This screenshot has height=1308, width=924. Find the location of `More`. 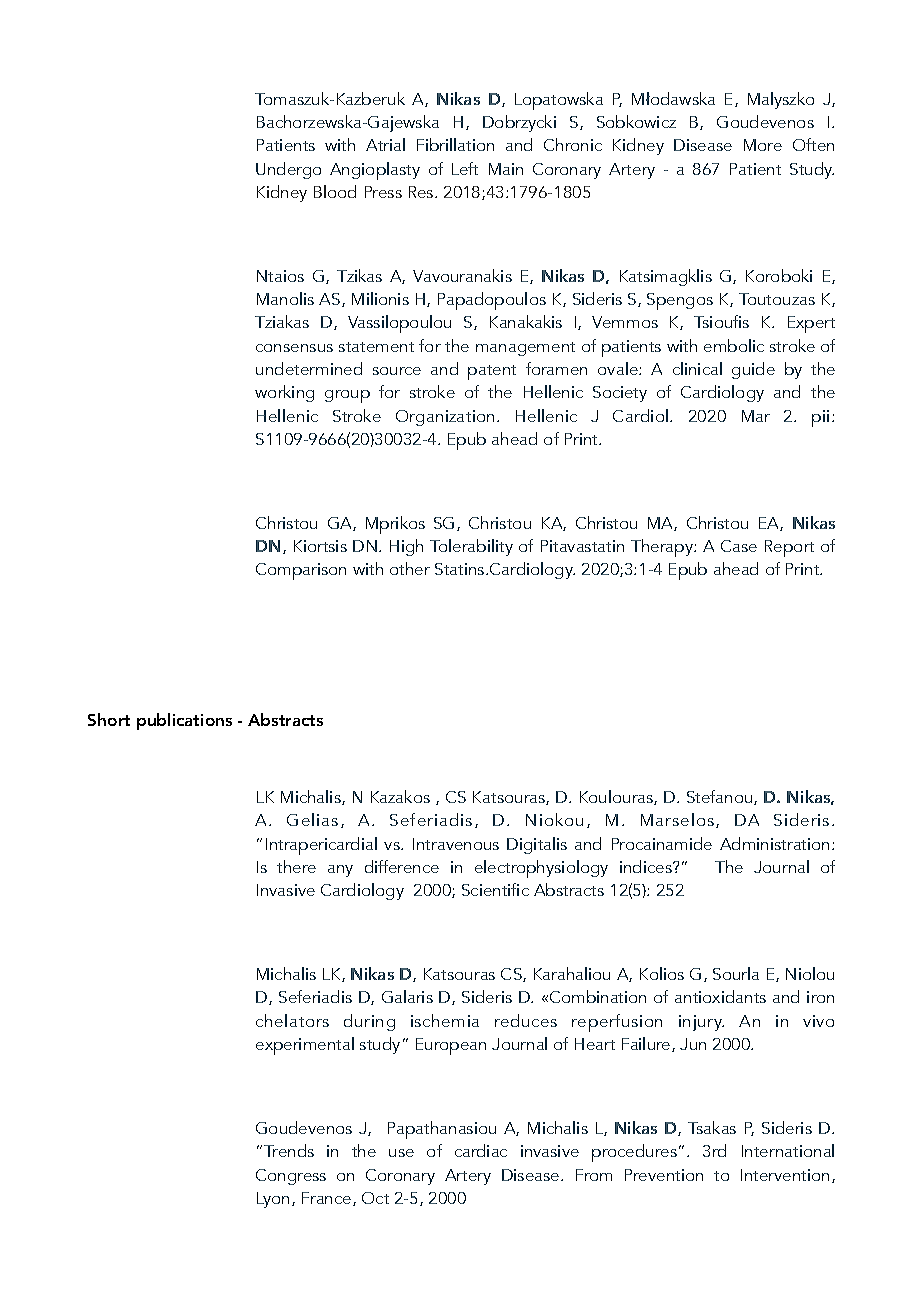

More is located at coordinates (763, 145).
